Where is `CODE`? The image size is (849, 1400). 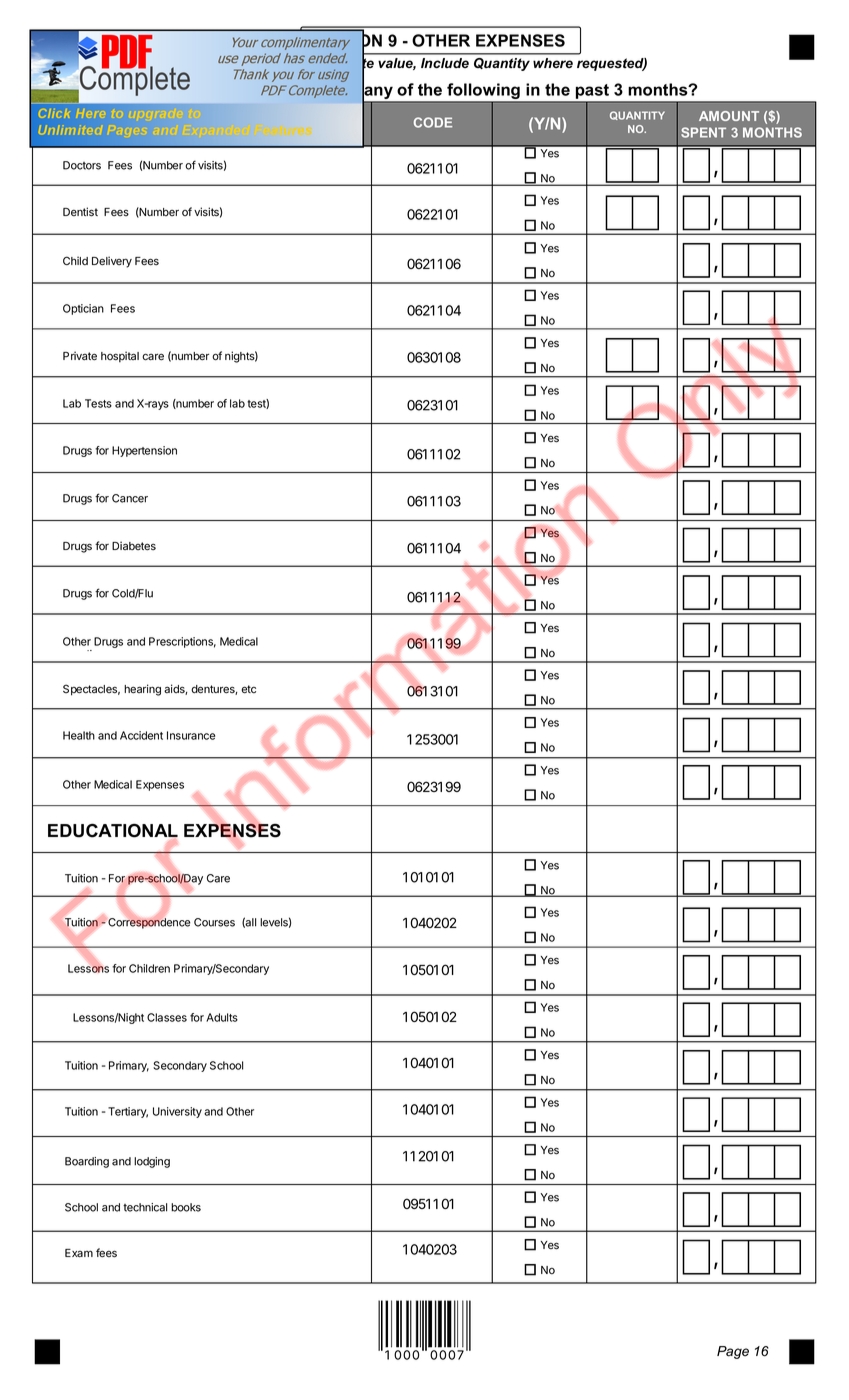 CODE is located at coordinates (433, 122).
